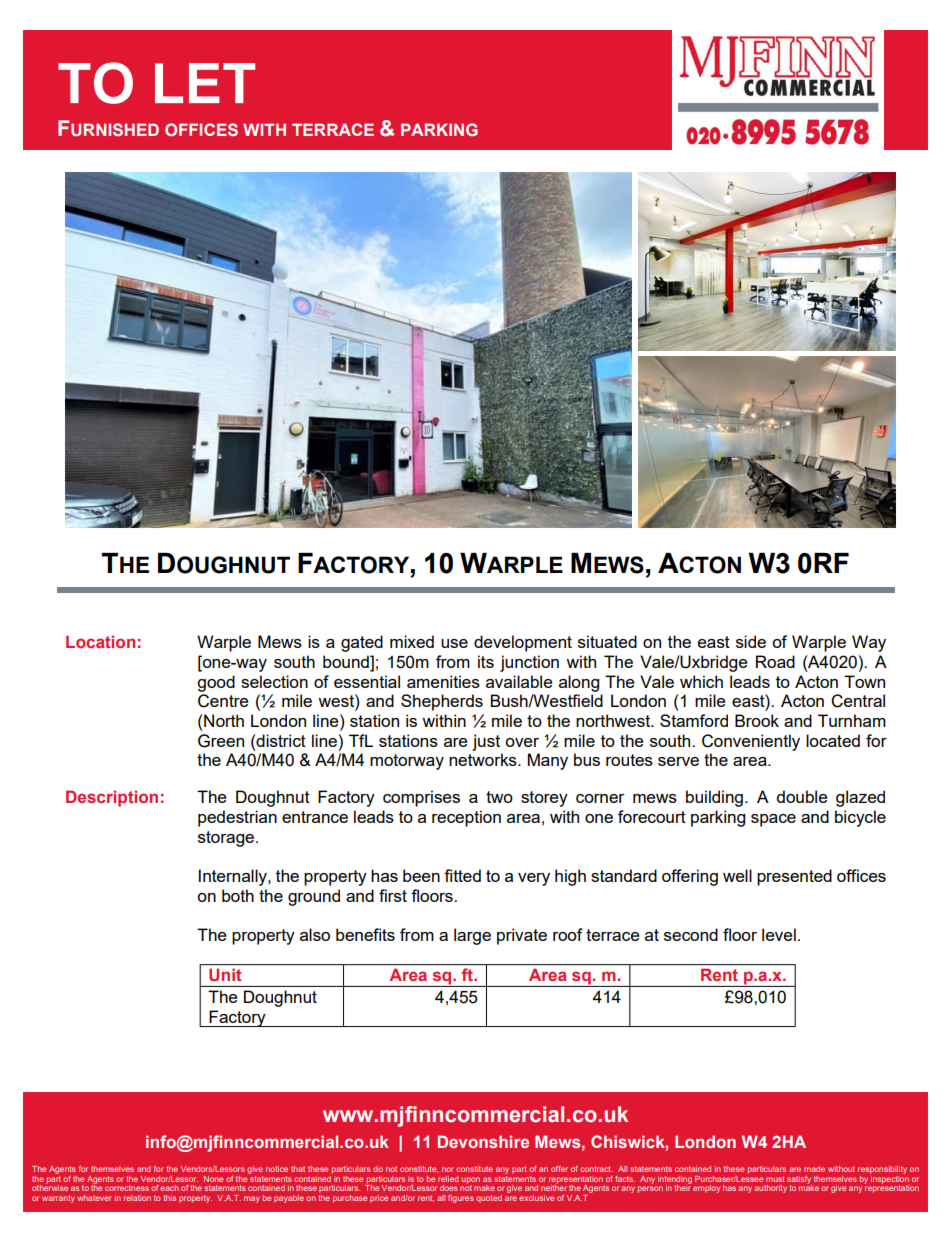  Describe the element at coordinates (412, 641) in the screenshot. I see `mixed` at that location.
